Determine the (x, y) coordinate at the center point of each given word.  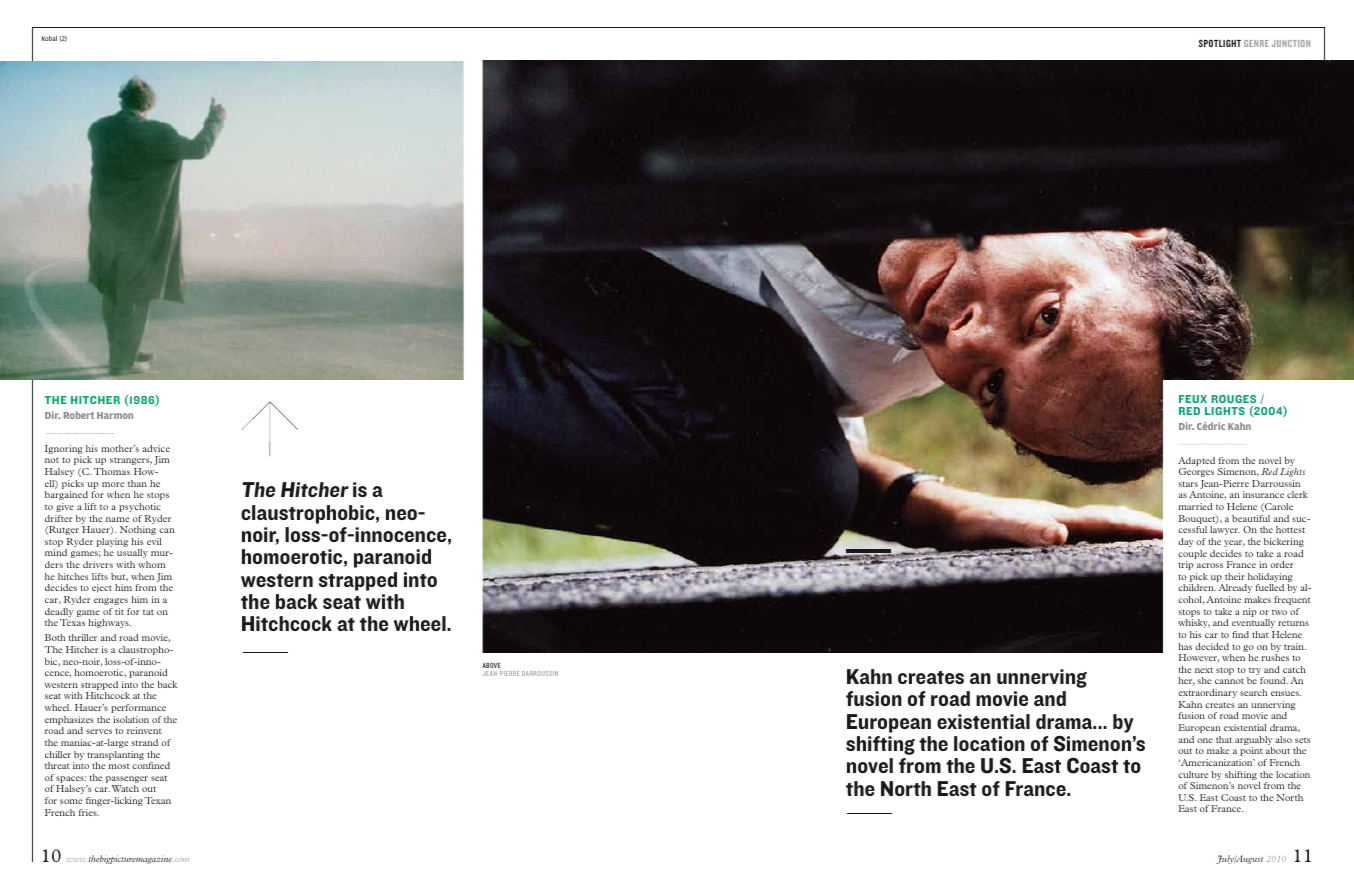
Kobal (49, 38)
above (491, 665)
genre (1256, 43)
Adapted (1196, 461)
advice (156, 448)
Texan (158, 800)
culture (1193, 774)
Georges (1196, 472)
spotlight (1220, 43)
